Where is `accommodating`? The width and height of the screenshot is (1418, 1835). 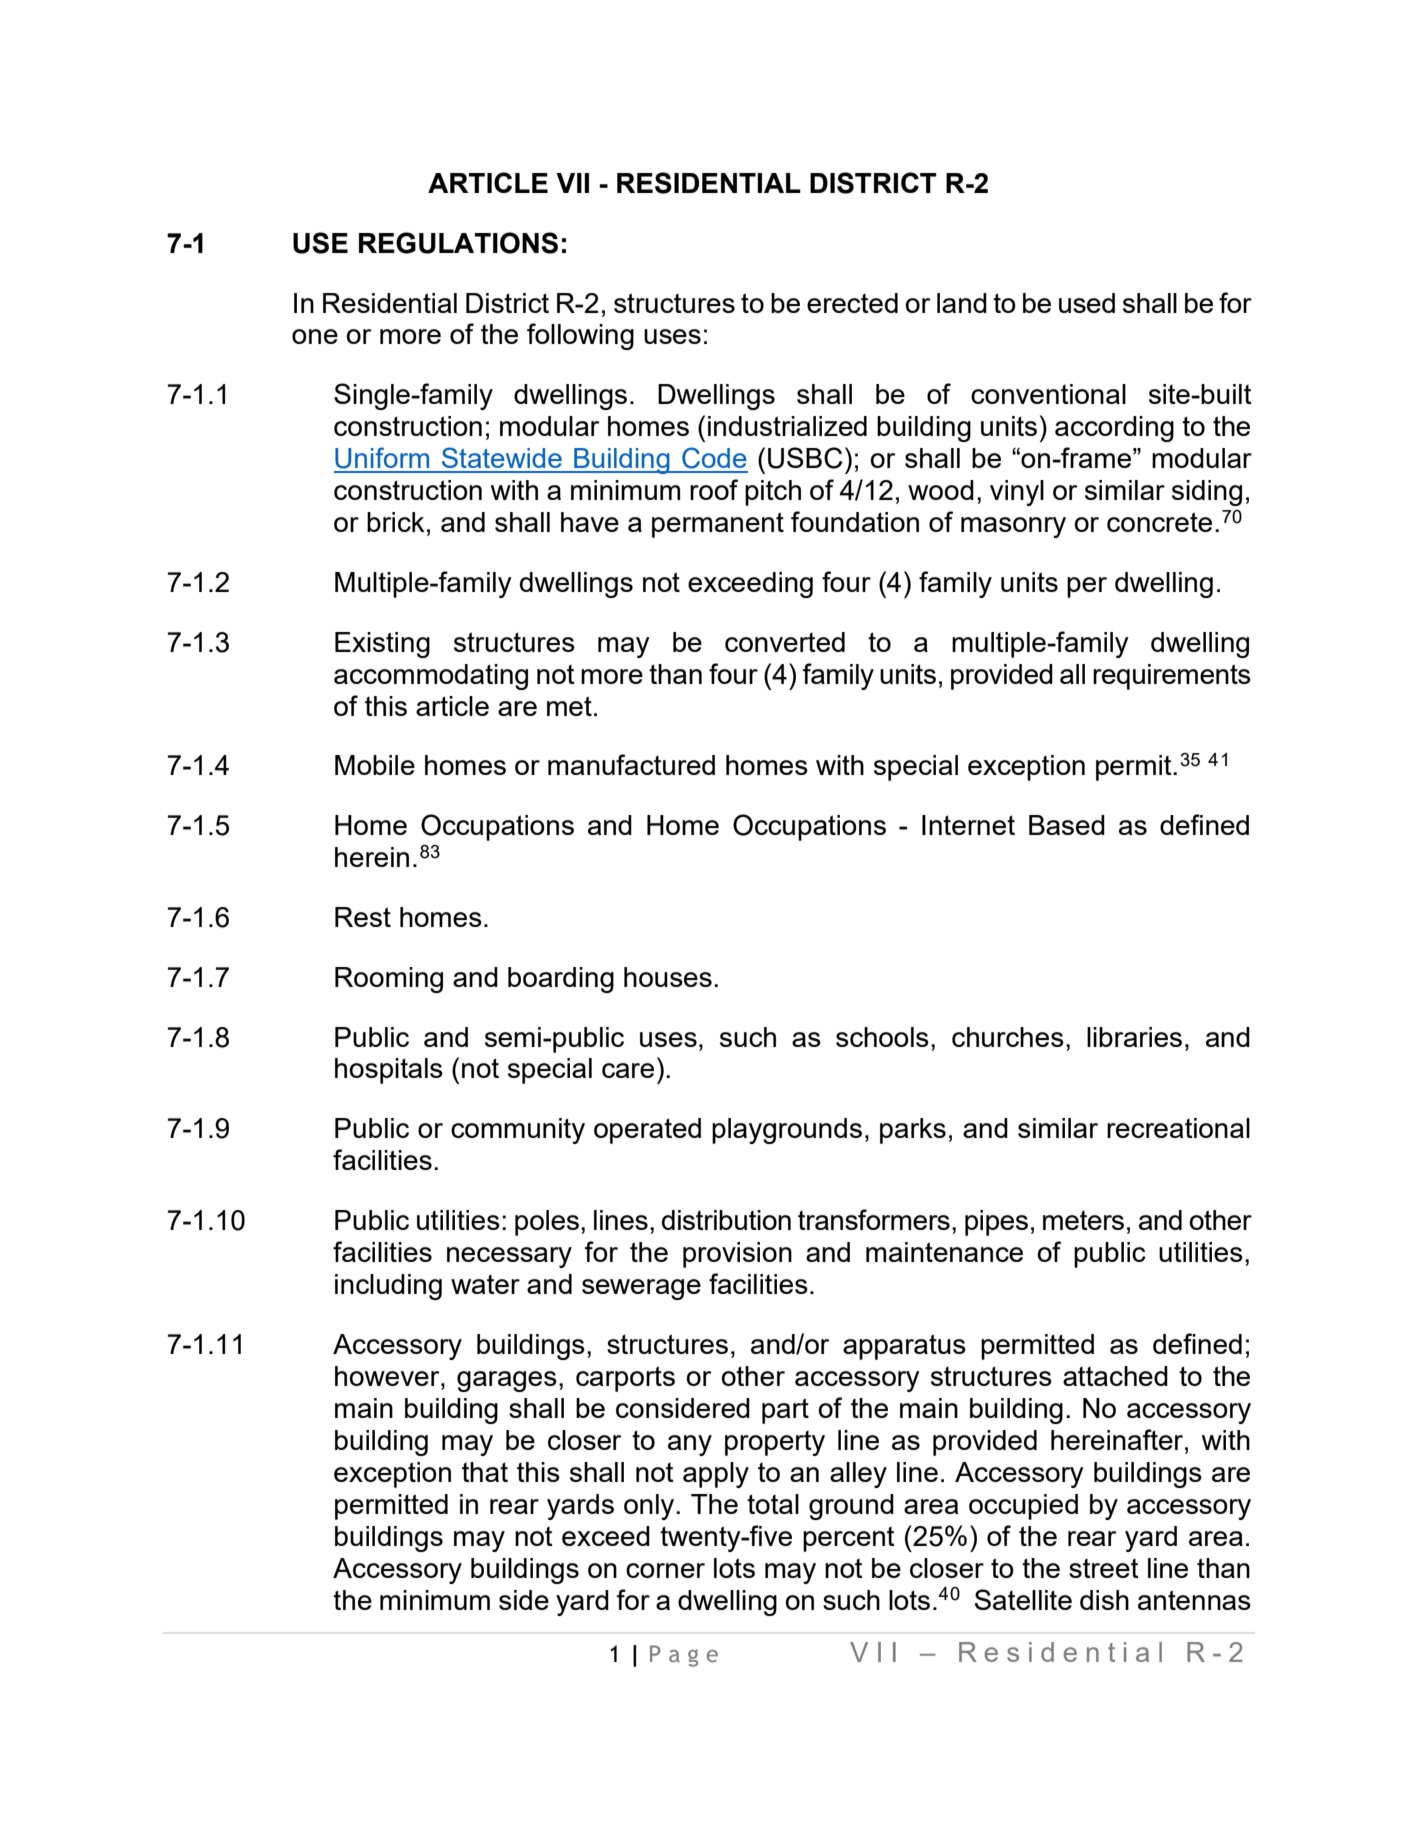
accommodating is located at coordinates (431, 677).
